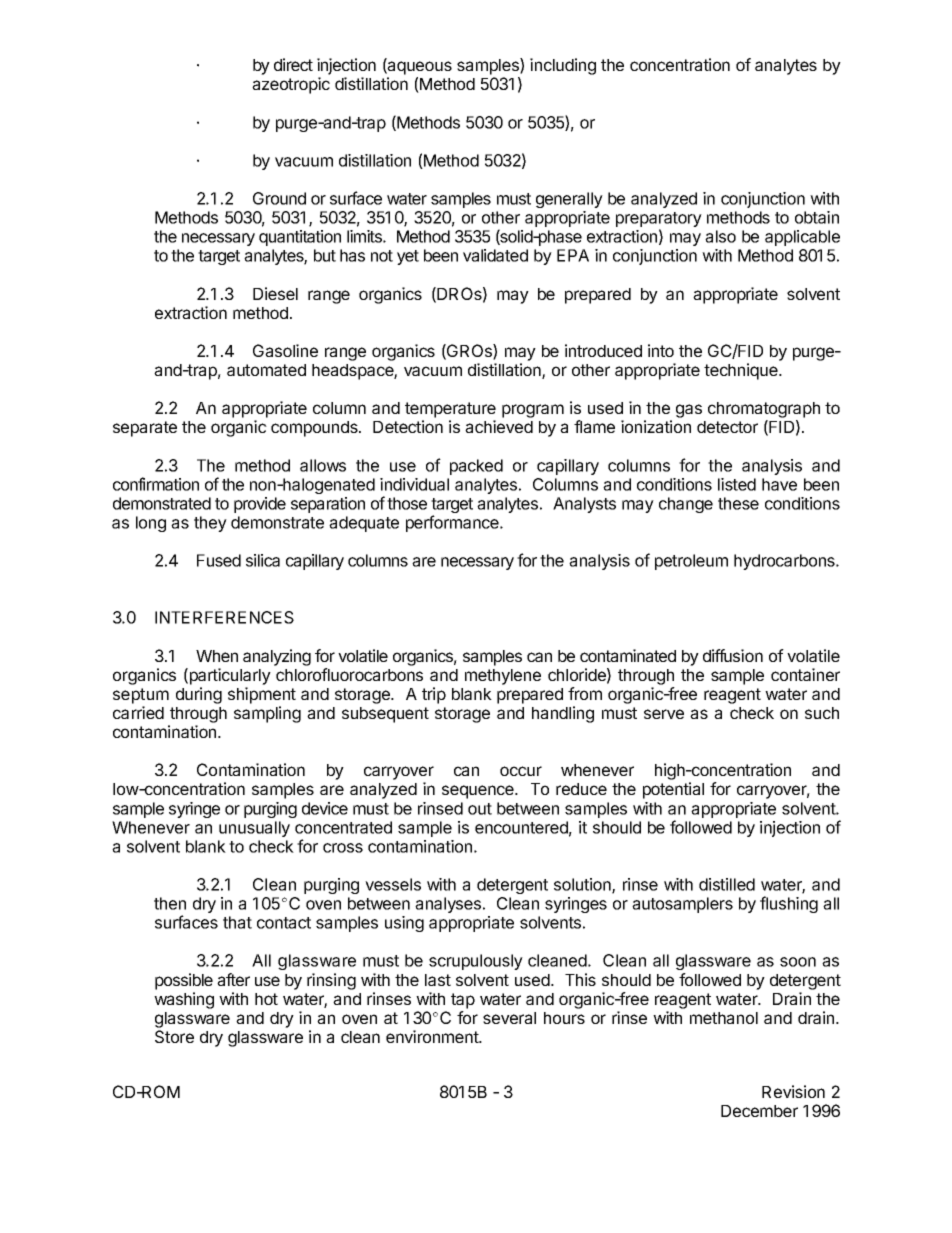 The image size is (952, 1233). I want to click on environment, so click(433, 1036).
